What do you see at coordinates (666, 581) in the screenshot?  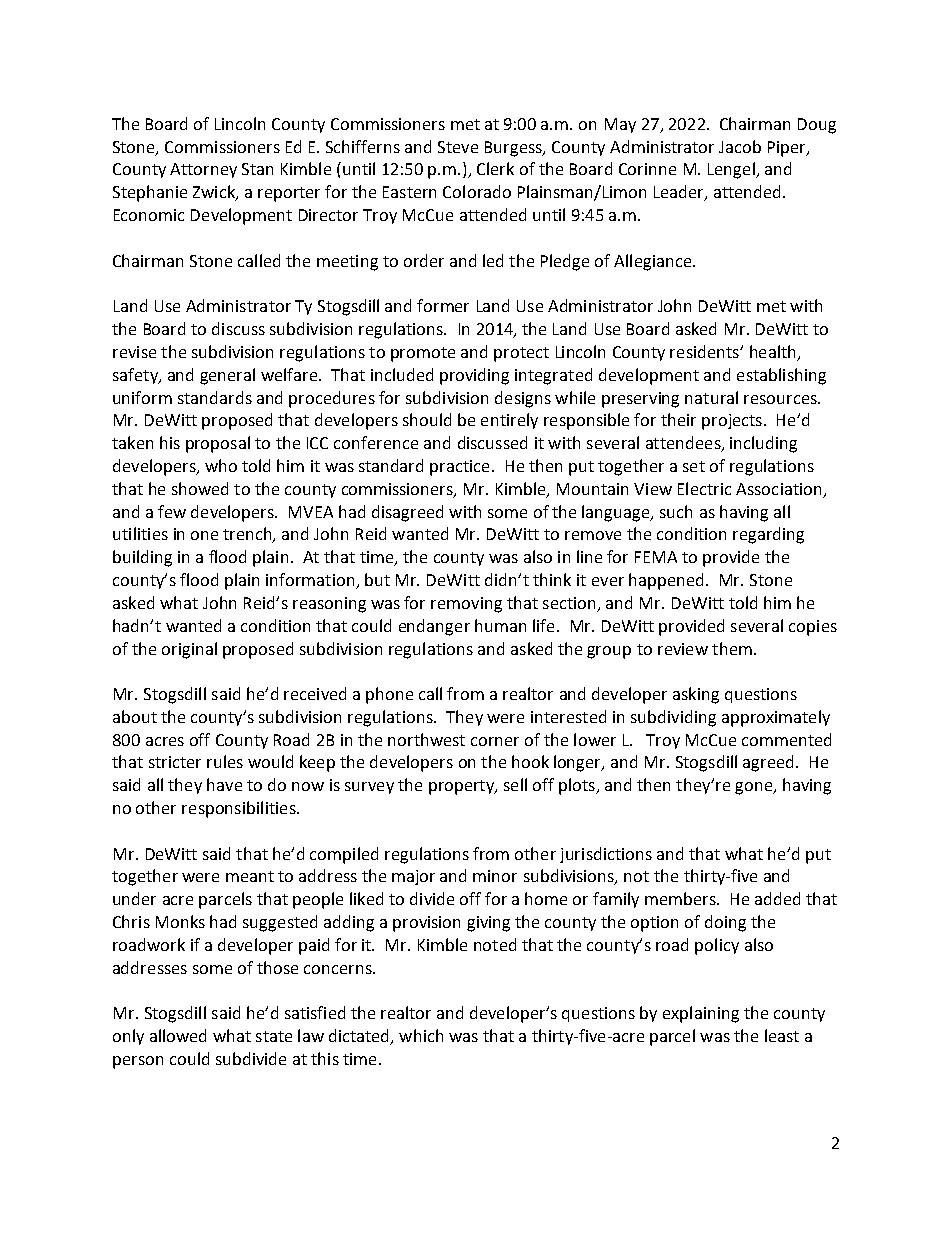 I see `happened` at bounding box center [666, 581].
